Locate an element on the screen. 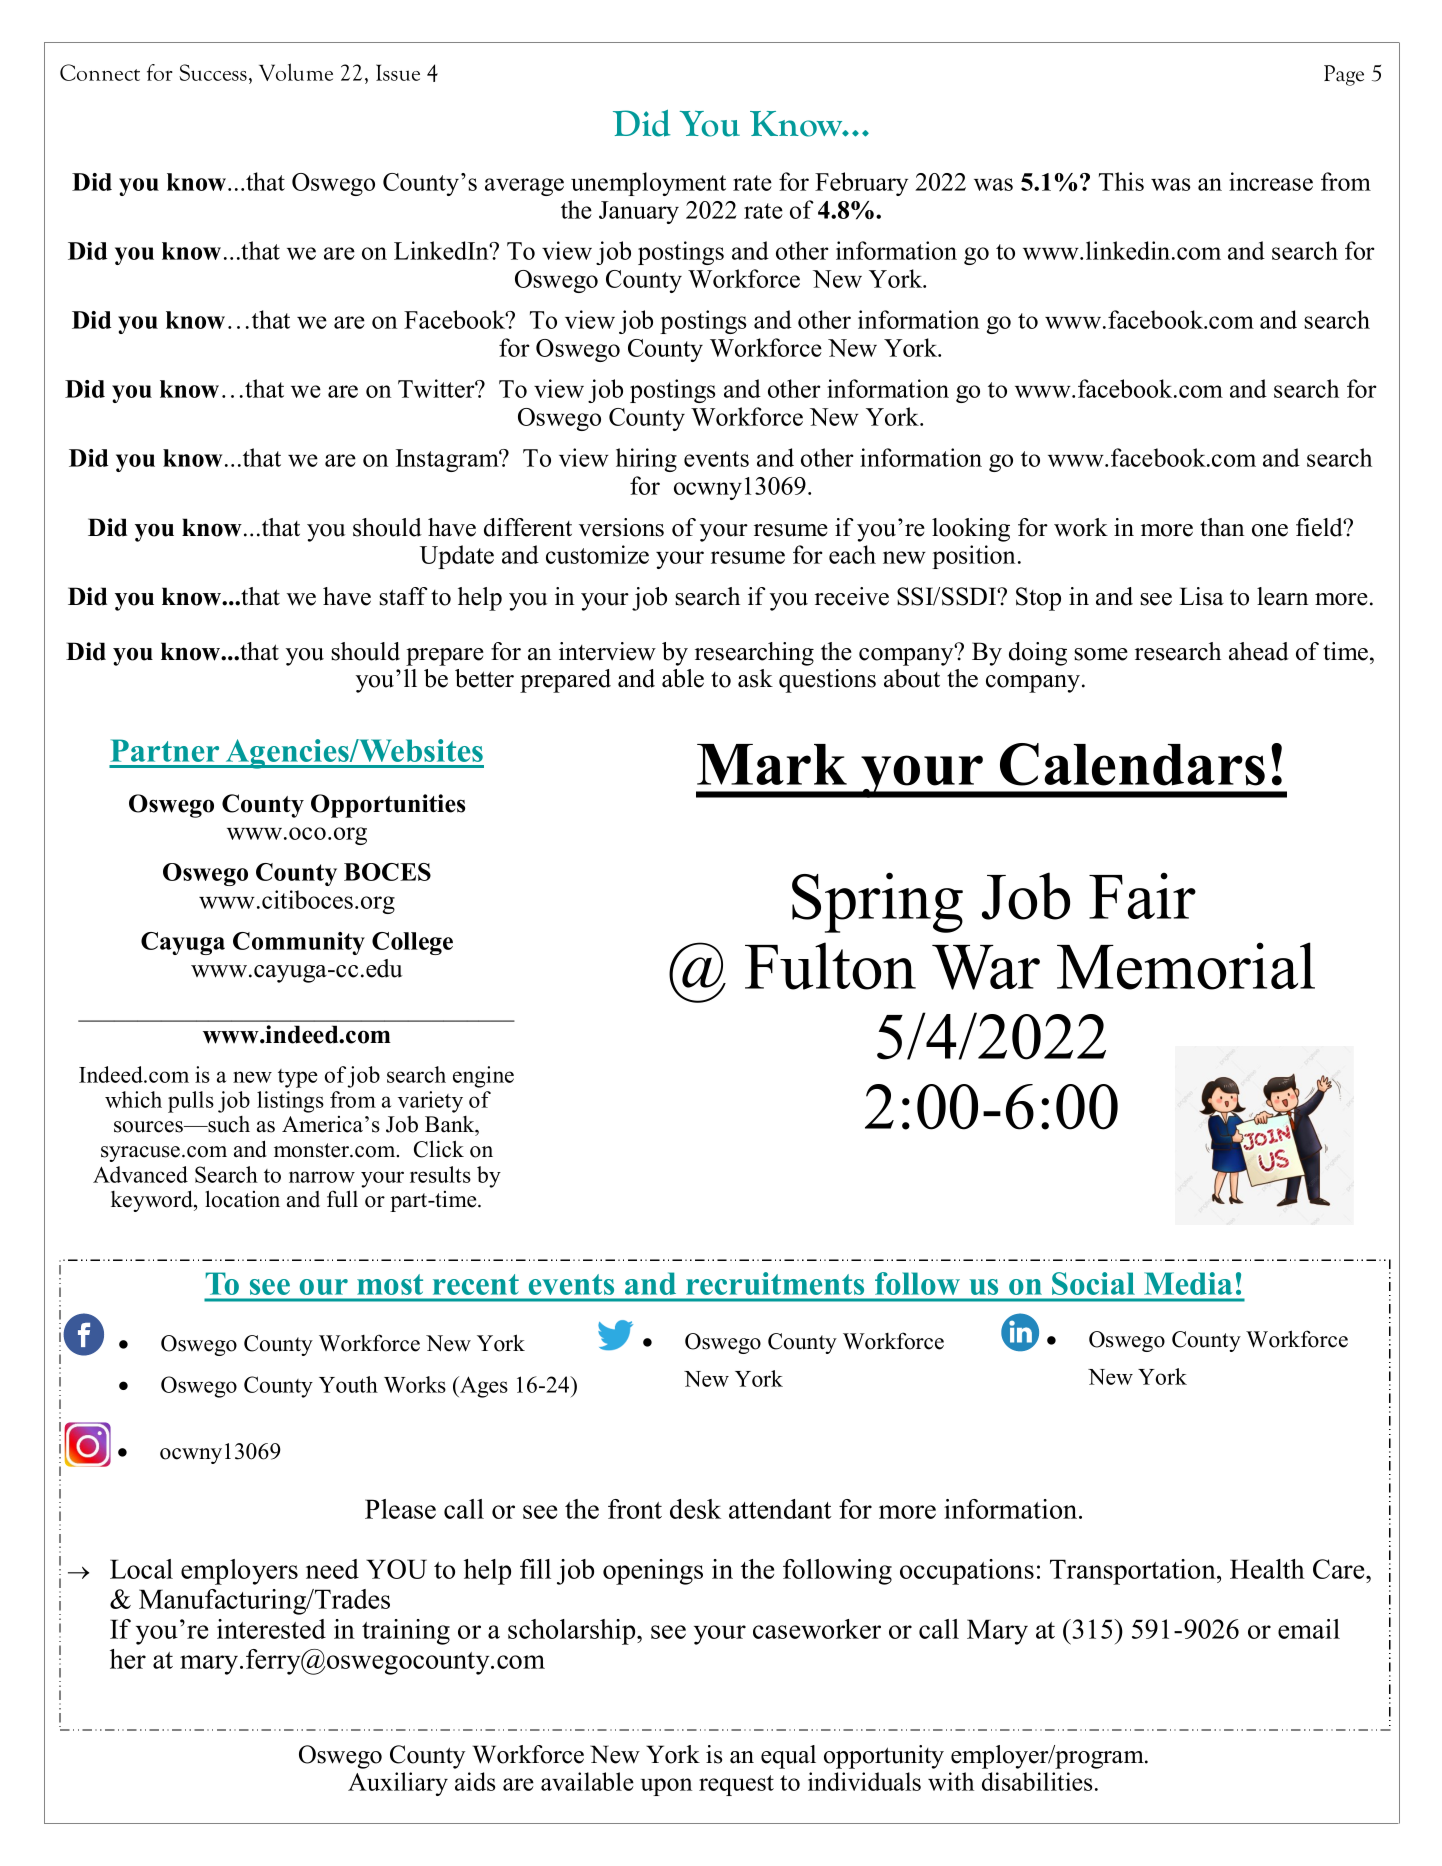  Media is located at coordinates (1189, 1283).
